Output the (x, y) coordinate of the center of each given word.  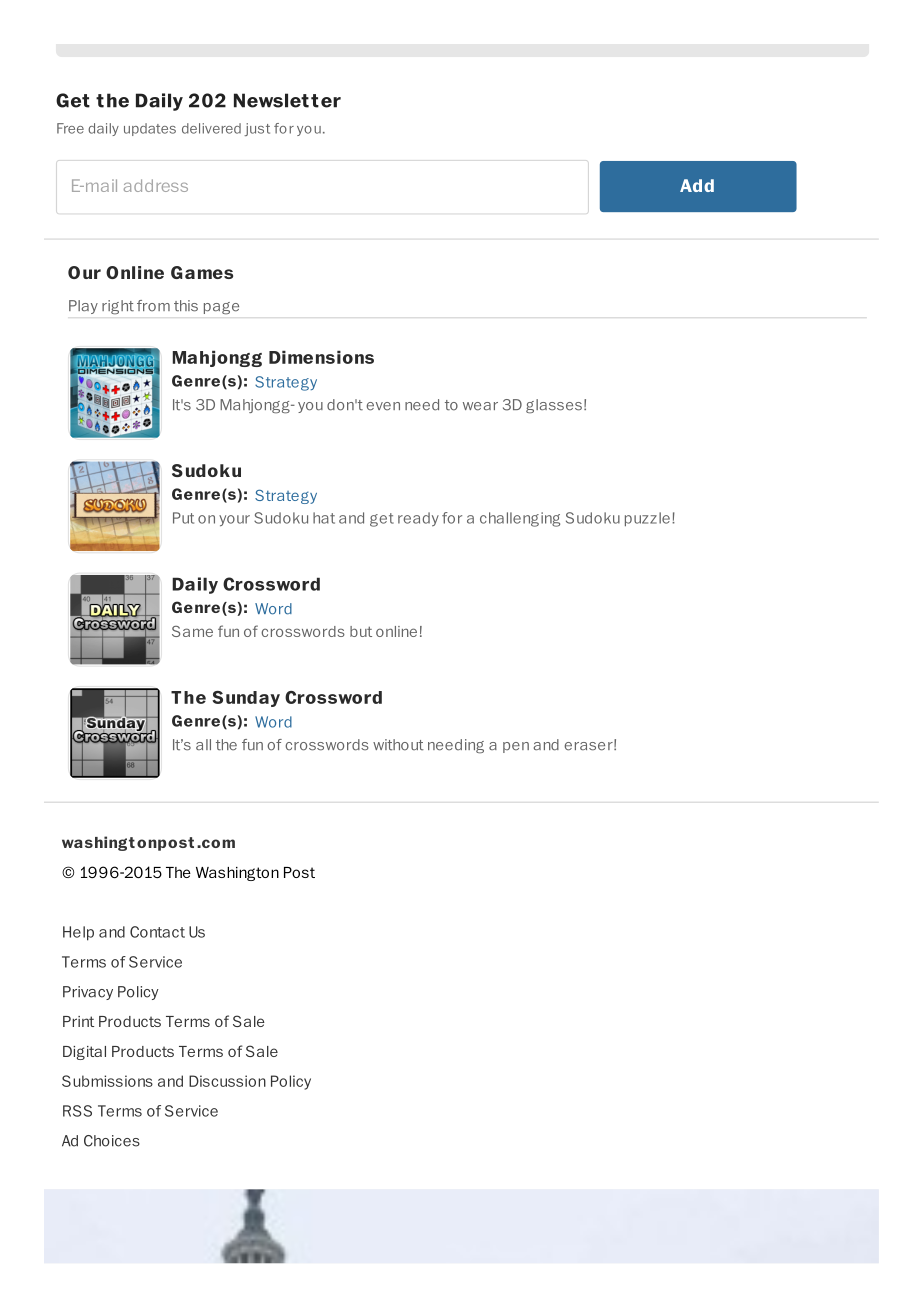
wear (480, 406)
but (361, 631)
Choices (112, 1141)
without (398, 745)
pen (516, 747)
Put (183, 518)
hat (324, 518)
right (118, 307)
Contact (157, 932)
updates (150, 129)
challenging (520, 519)
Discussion (227, 1081)
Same (192, 631)
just (257, 129)
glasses (554, 406)
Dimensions (321, 357)
